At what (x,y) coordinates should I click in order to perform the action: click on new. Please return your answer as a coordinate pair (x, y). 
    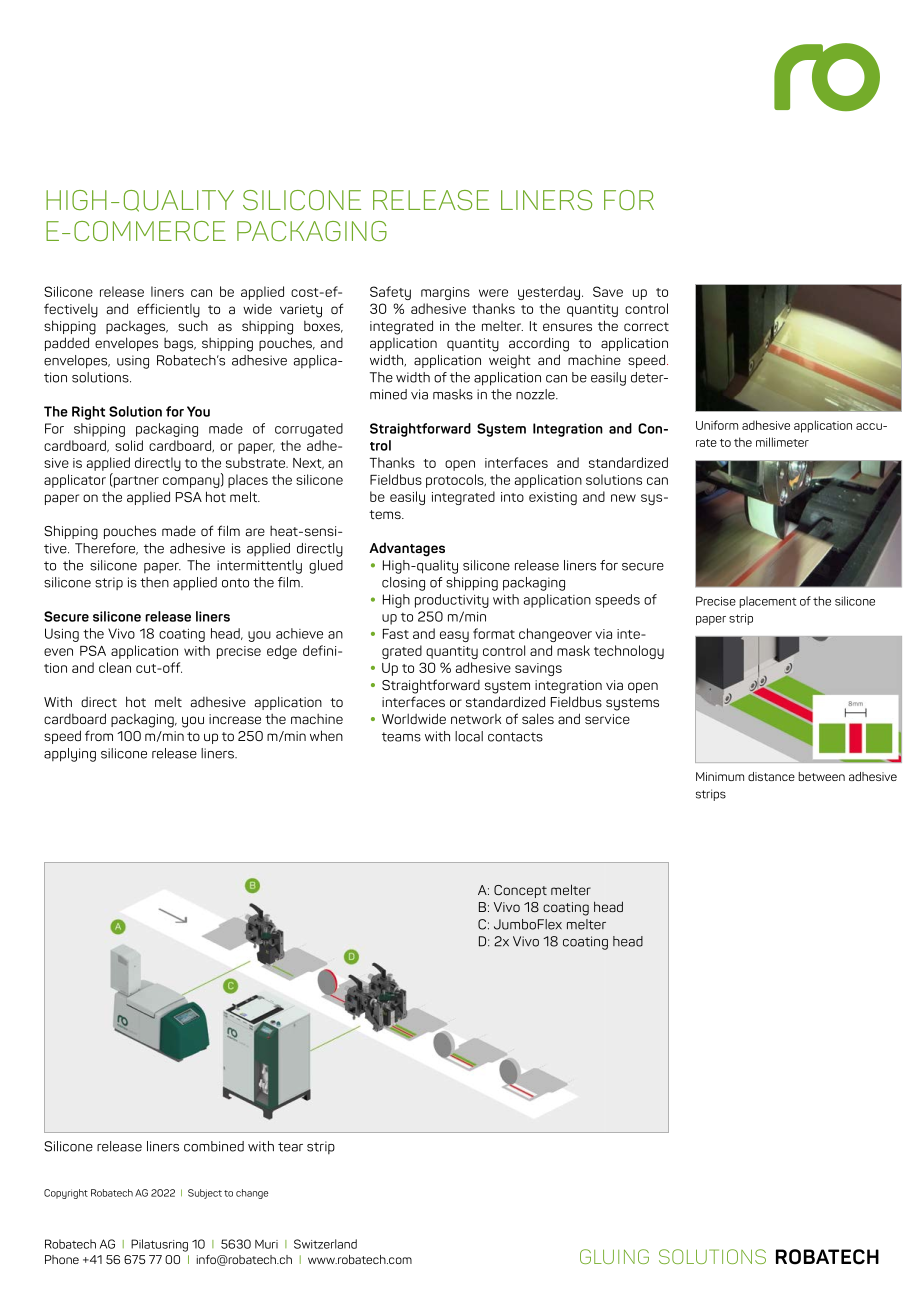
    Looking at the image, I should click on (623, 498).
